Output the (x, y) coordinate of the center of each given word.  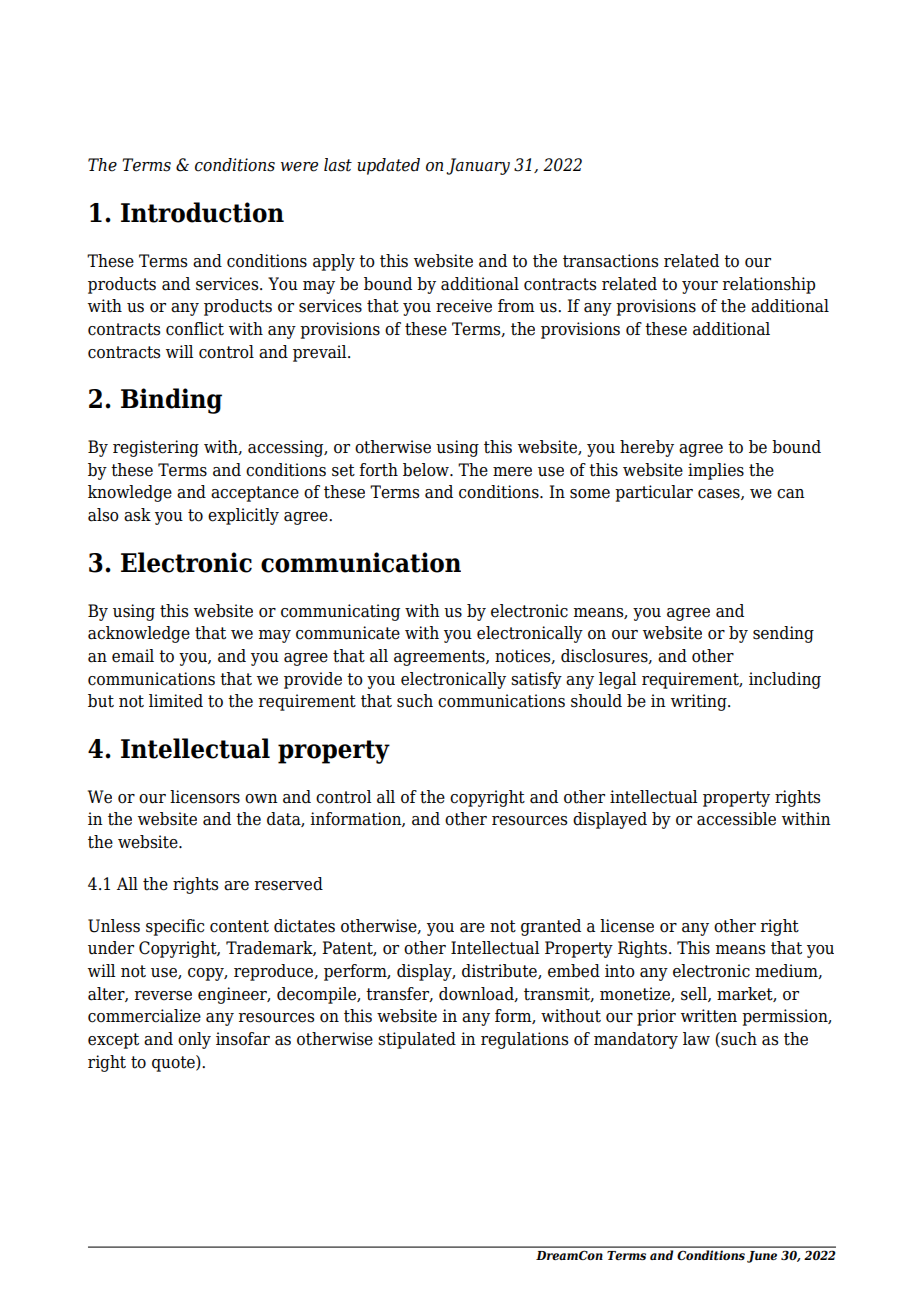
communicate (348, 633)
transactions (610, 261)
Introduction (202, 212)
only (194, 1040)
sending (783, 634)
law (696, 1039)
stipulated (417, 1040)
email (133, 656)
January (478, 166)
